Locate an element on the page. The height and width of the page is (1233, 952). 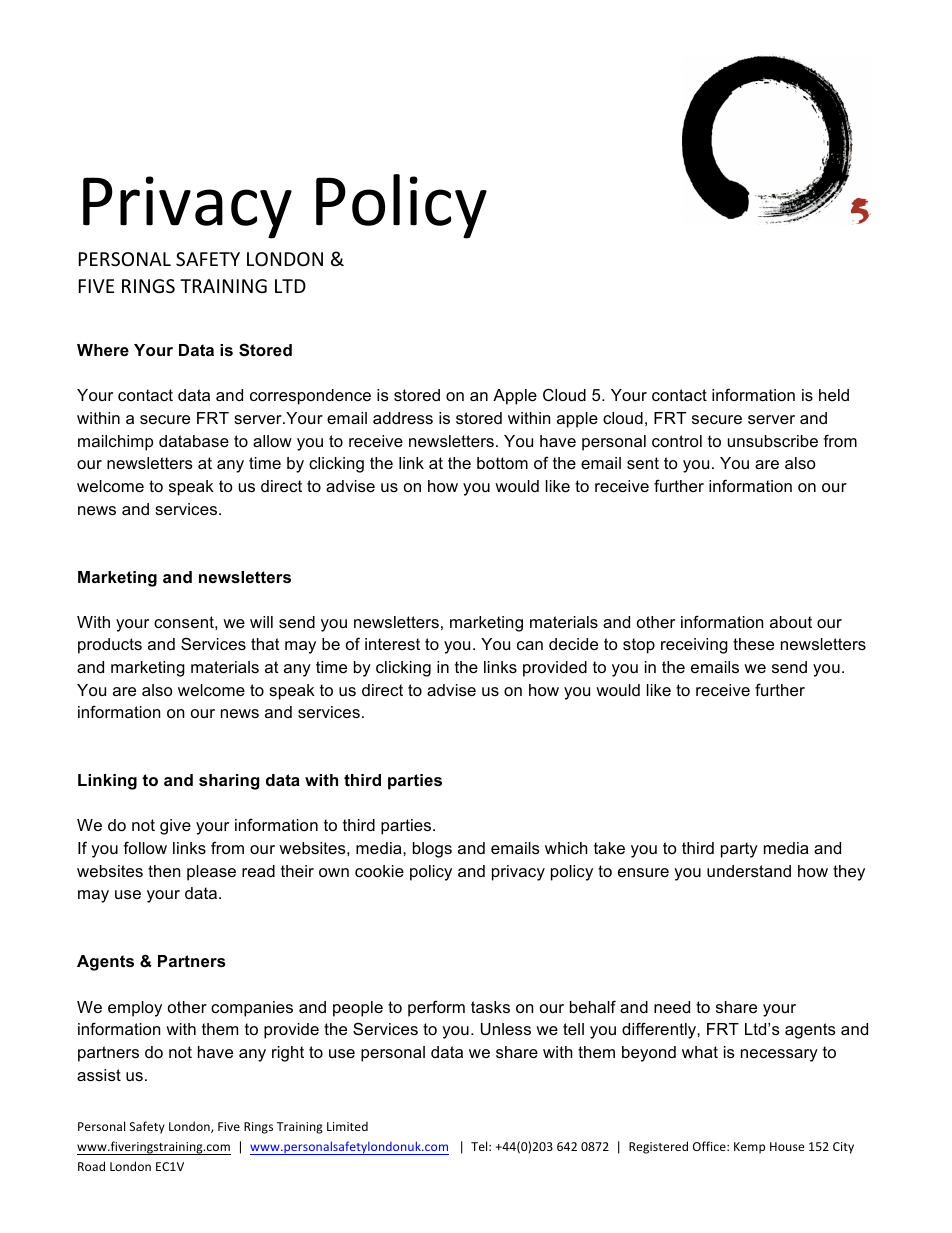
necessary is located at coordinates (779, 1055).
